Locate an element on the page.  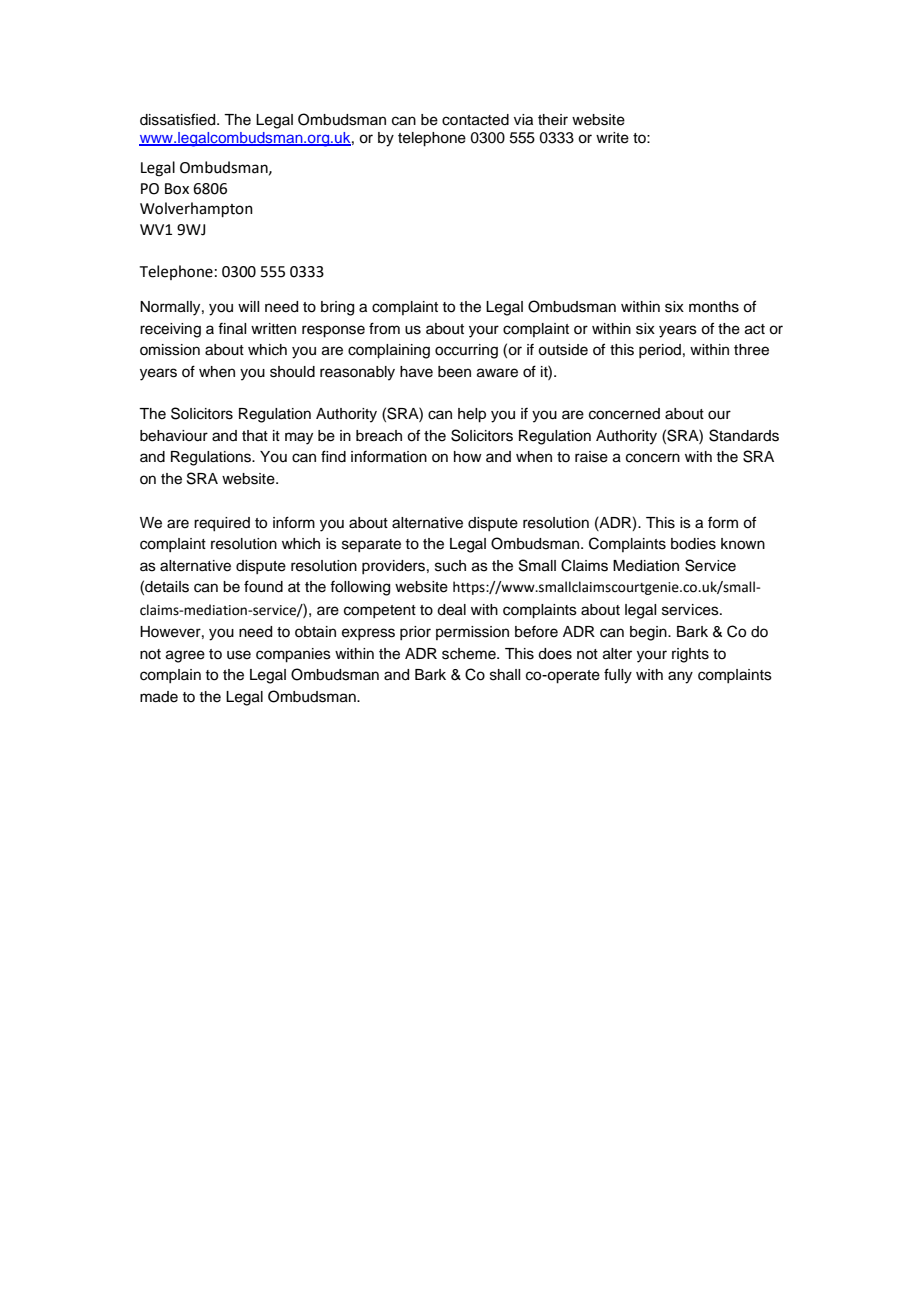
any is located at coordinates (680, 677).
